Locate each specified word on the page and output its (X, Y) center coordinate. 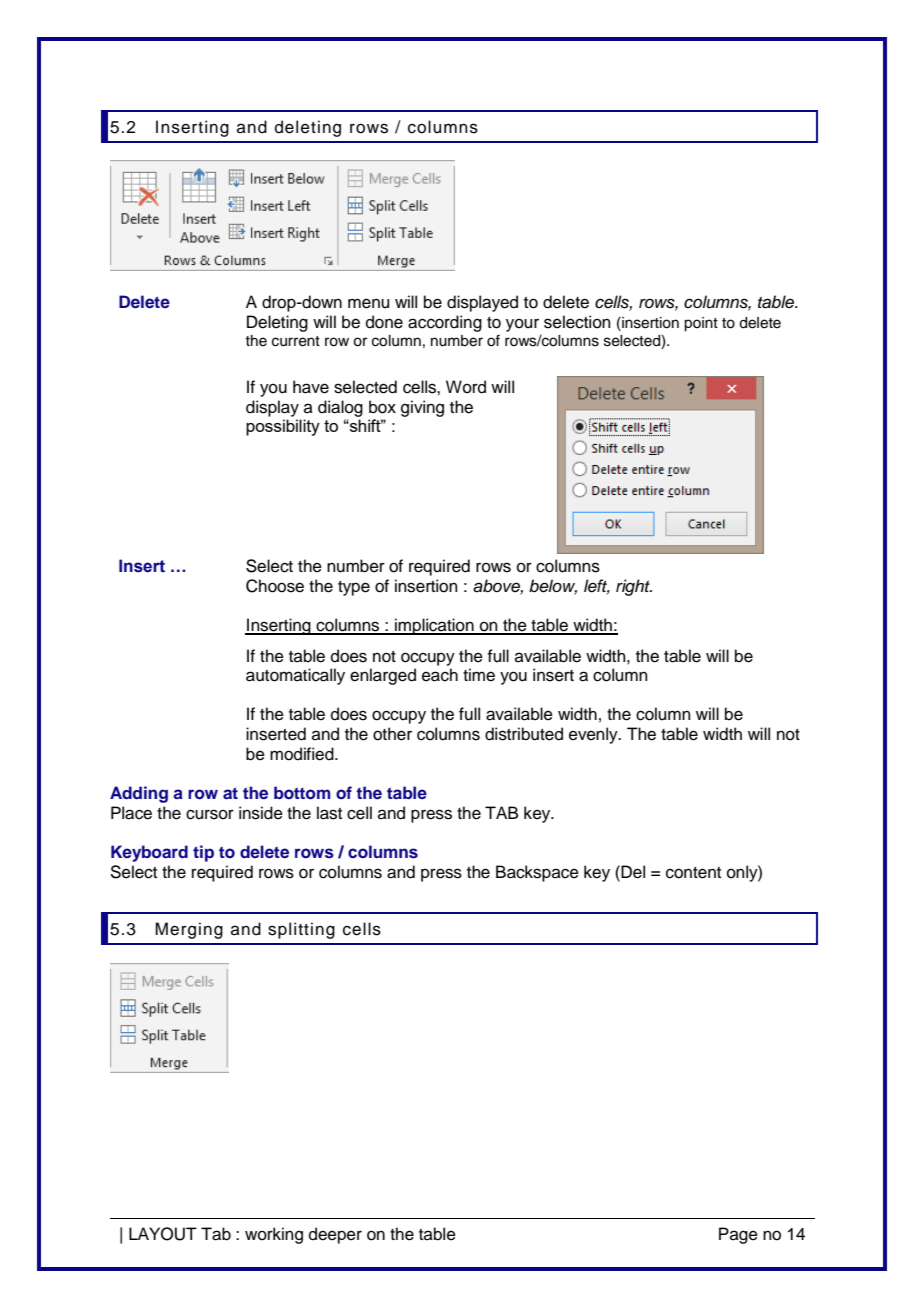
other (392, 734)
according (445, 323)
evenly (594, 735)
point (701, 324)
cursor (210, 814)
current (296, 341)
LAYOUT (163, 1234)
